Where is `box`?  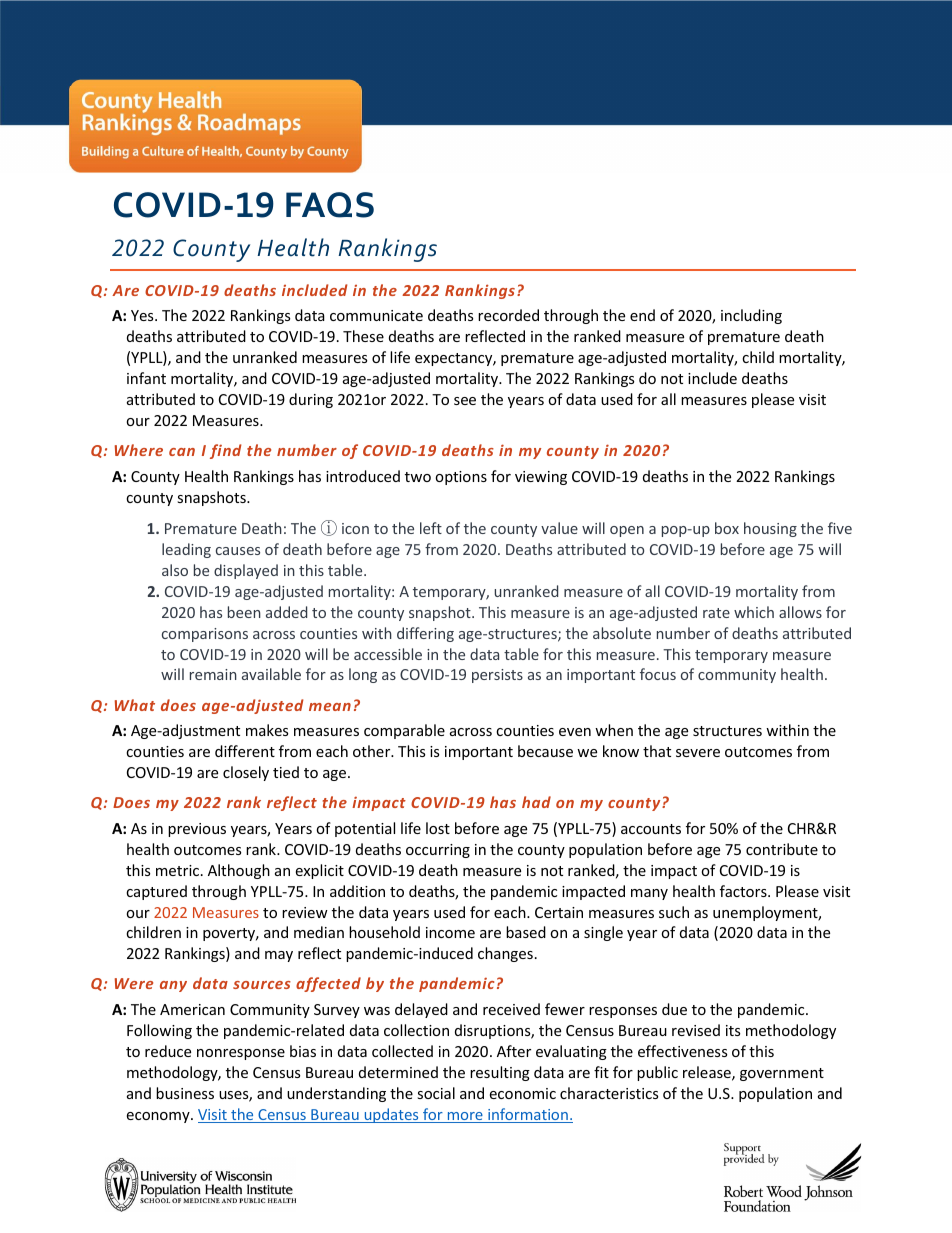 box is located at coordinates (727, 528).
